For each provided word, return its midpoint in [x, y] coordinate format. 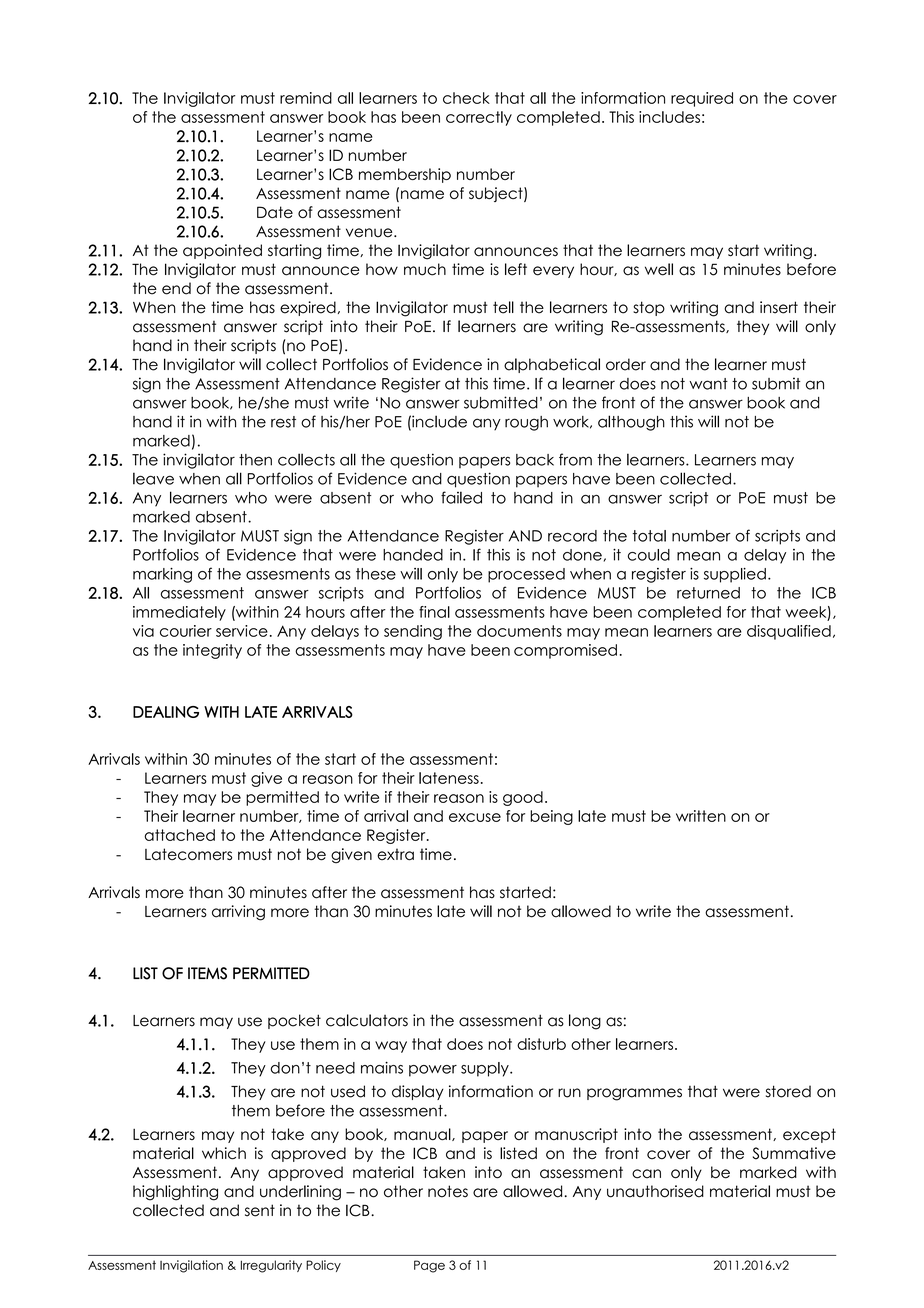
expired [308, 308]
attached [179, 835]
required [702, 99]
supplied [735, 575]
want [708, 384]
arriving [238, 913]
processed [526, 575]
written [701, 816]
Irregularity [271, 1266]
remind [306, 98]
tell [503, 307]
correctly [479, 118]
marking [162, 575]
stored [788, 1091]
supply [486, 1069]
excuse [475, 817]
